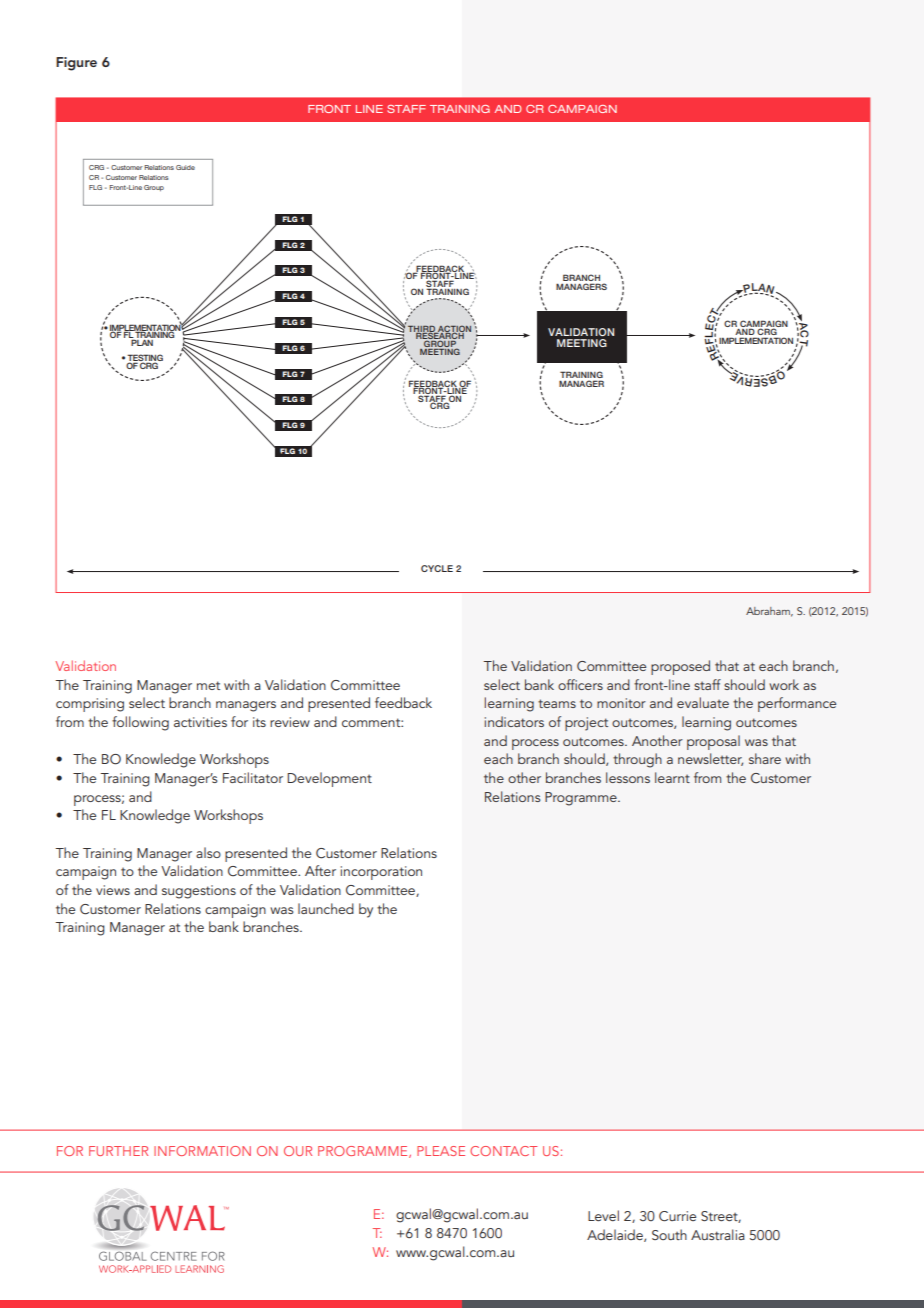 The image size is (924, 1308). Describe the element at coordinates (441, 1151) in the screenshot. I see `PLEASE` at that location.
